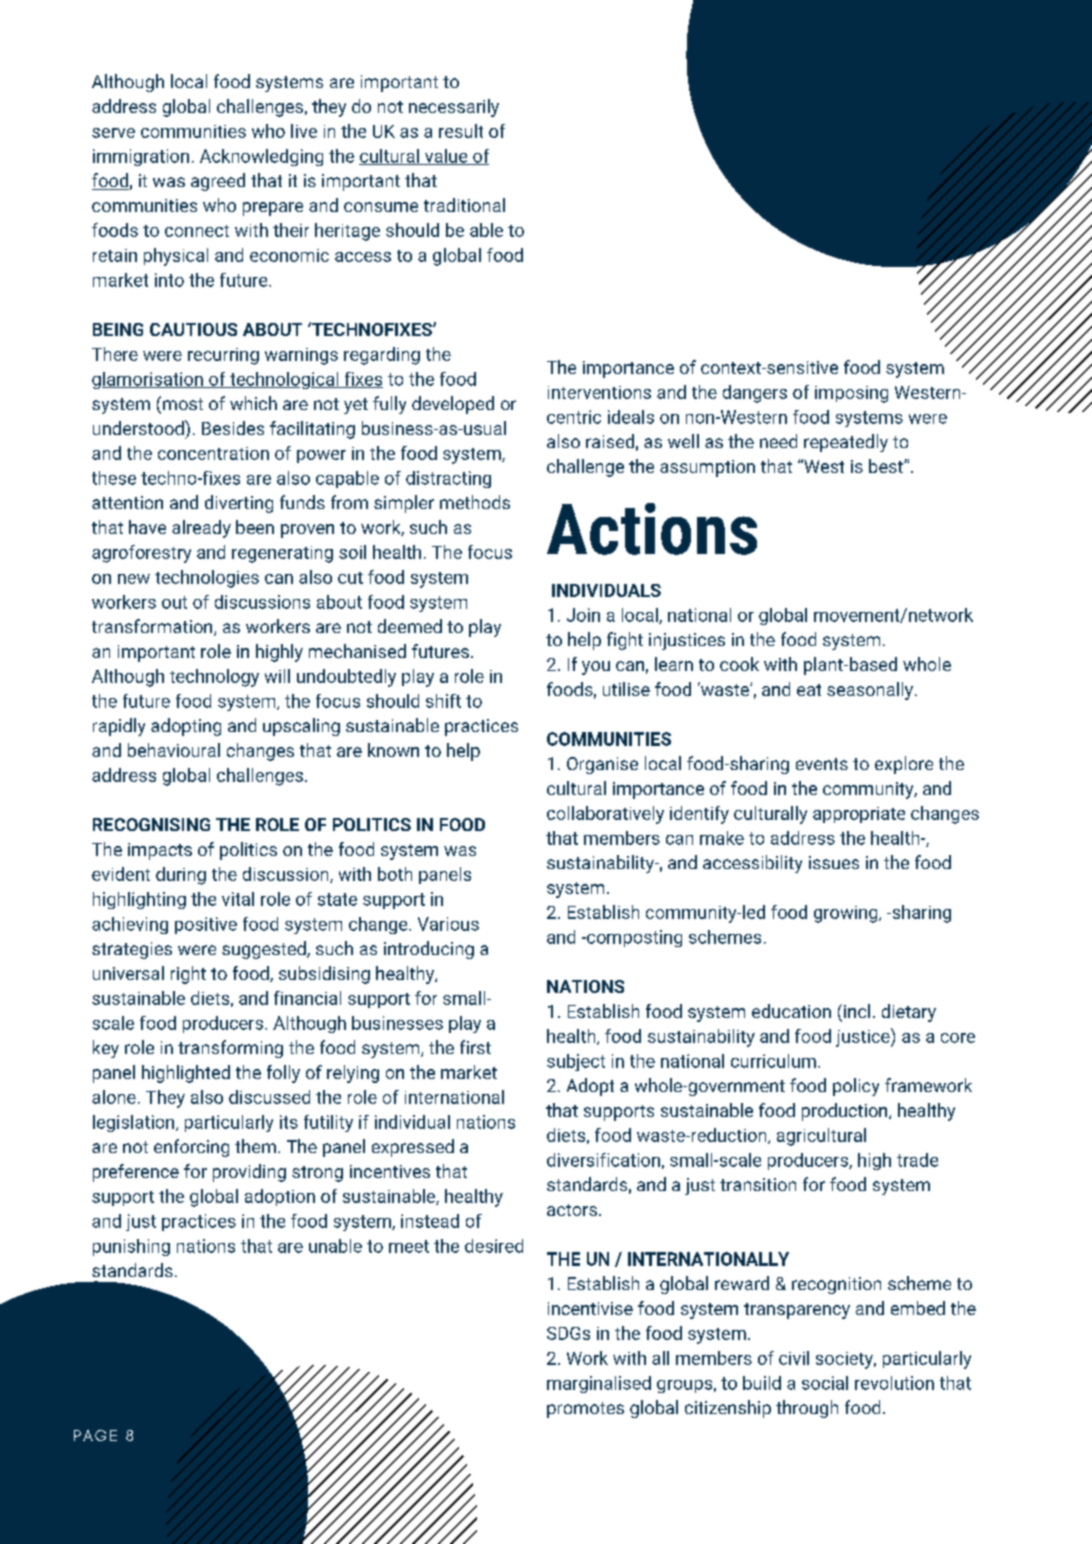 Image resolution: width=1092 pixels, height=1544 pixels. What do you see at coordinates (851, 394) in the page?
I see `imposing` at bounding box center [851, 394].
